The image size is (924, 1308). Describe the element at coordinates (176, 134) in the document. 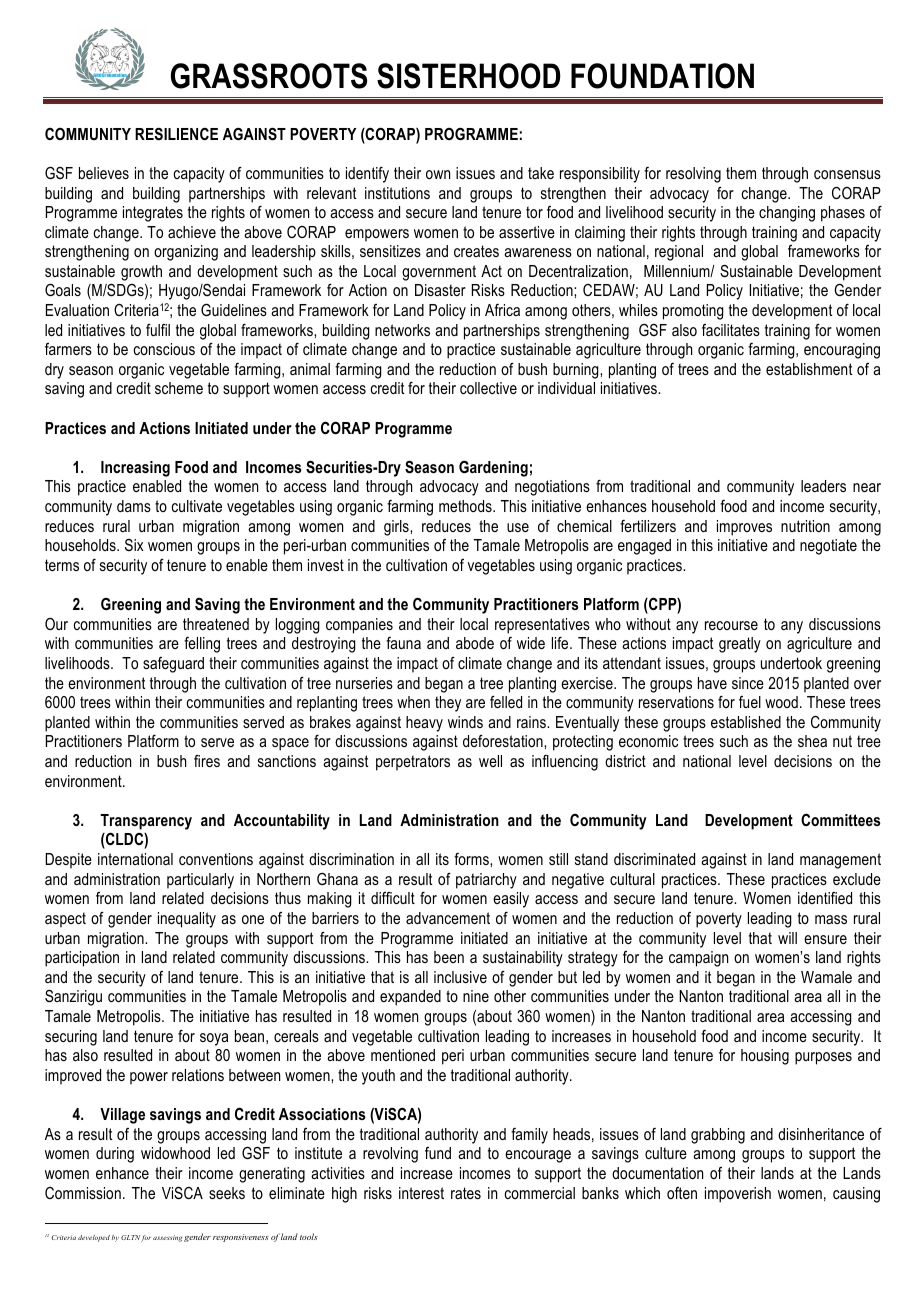

I see `RESILIENCE` at that location.
